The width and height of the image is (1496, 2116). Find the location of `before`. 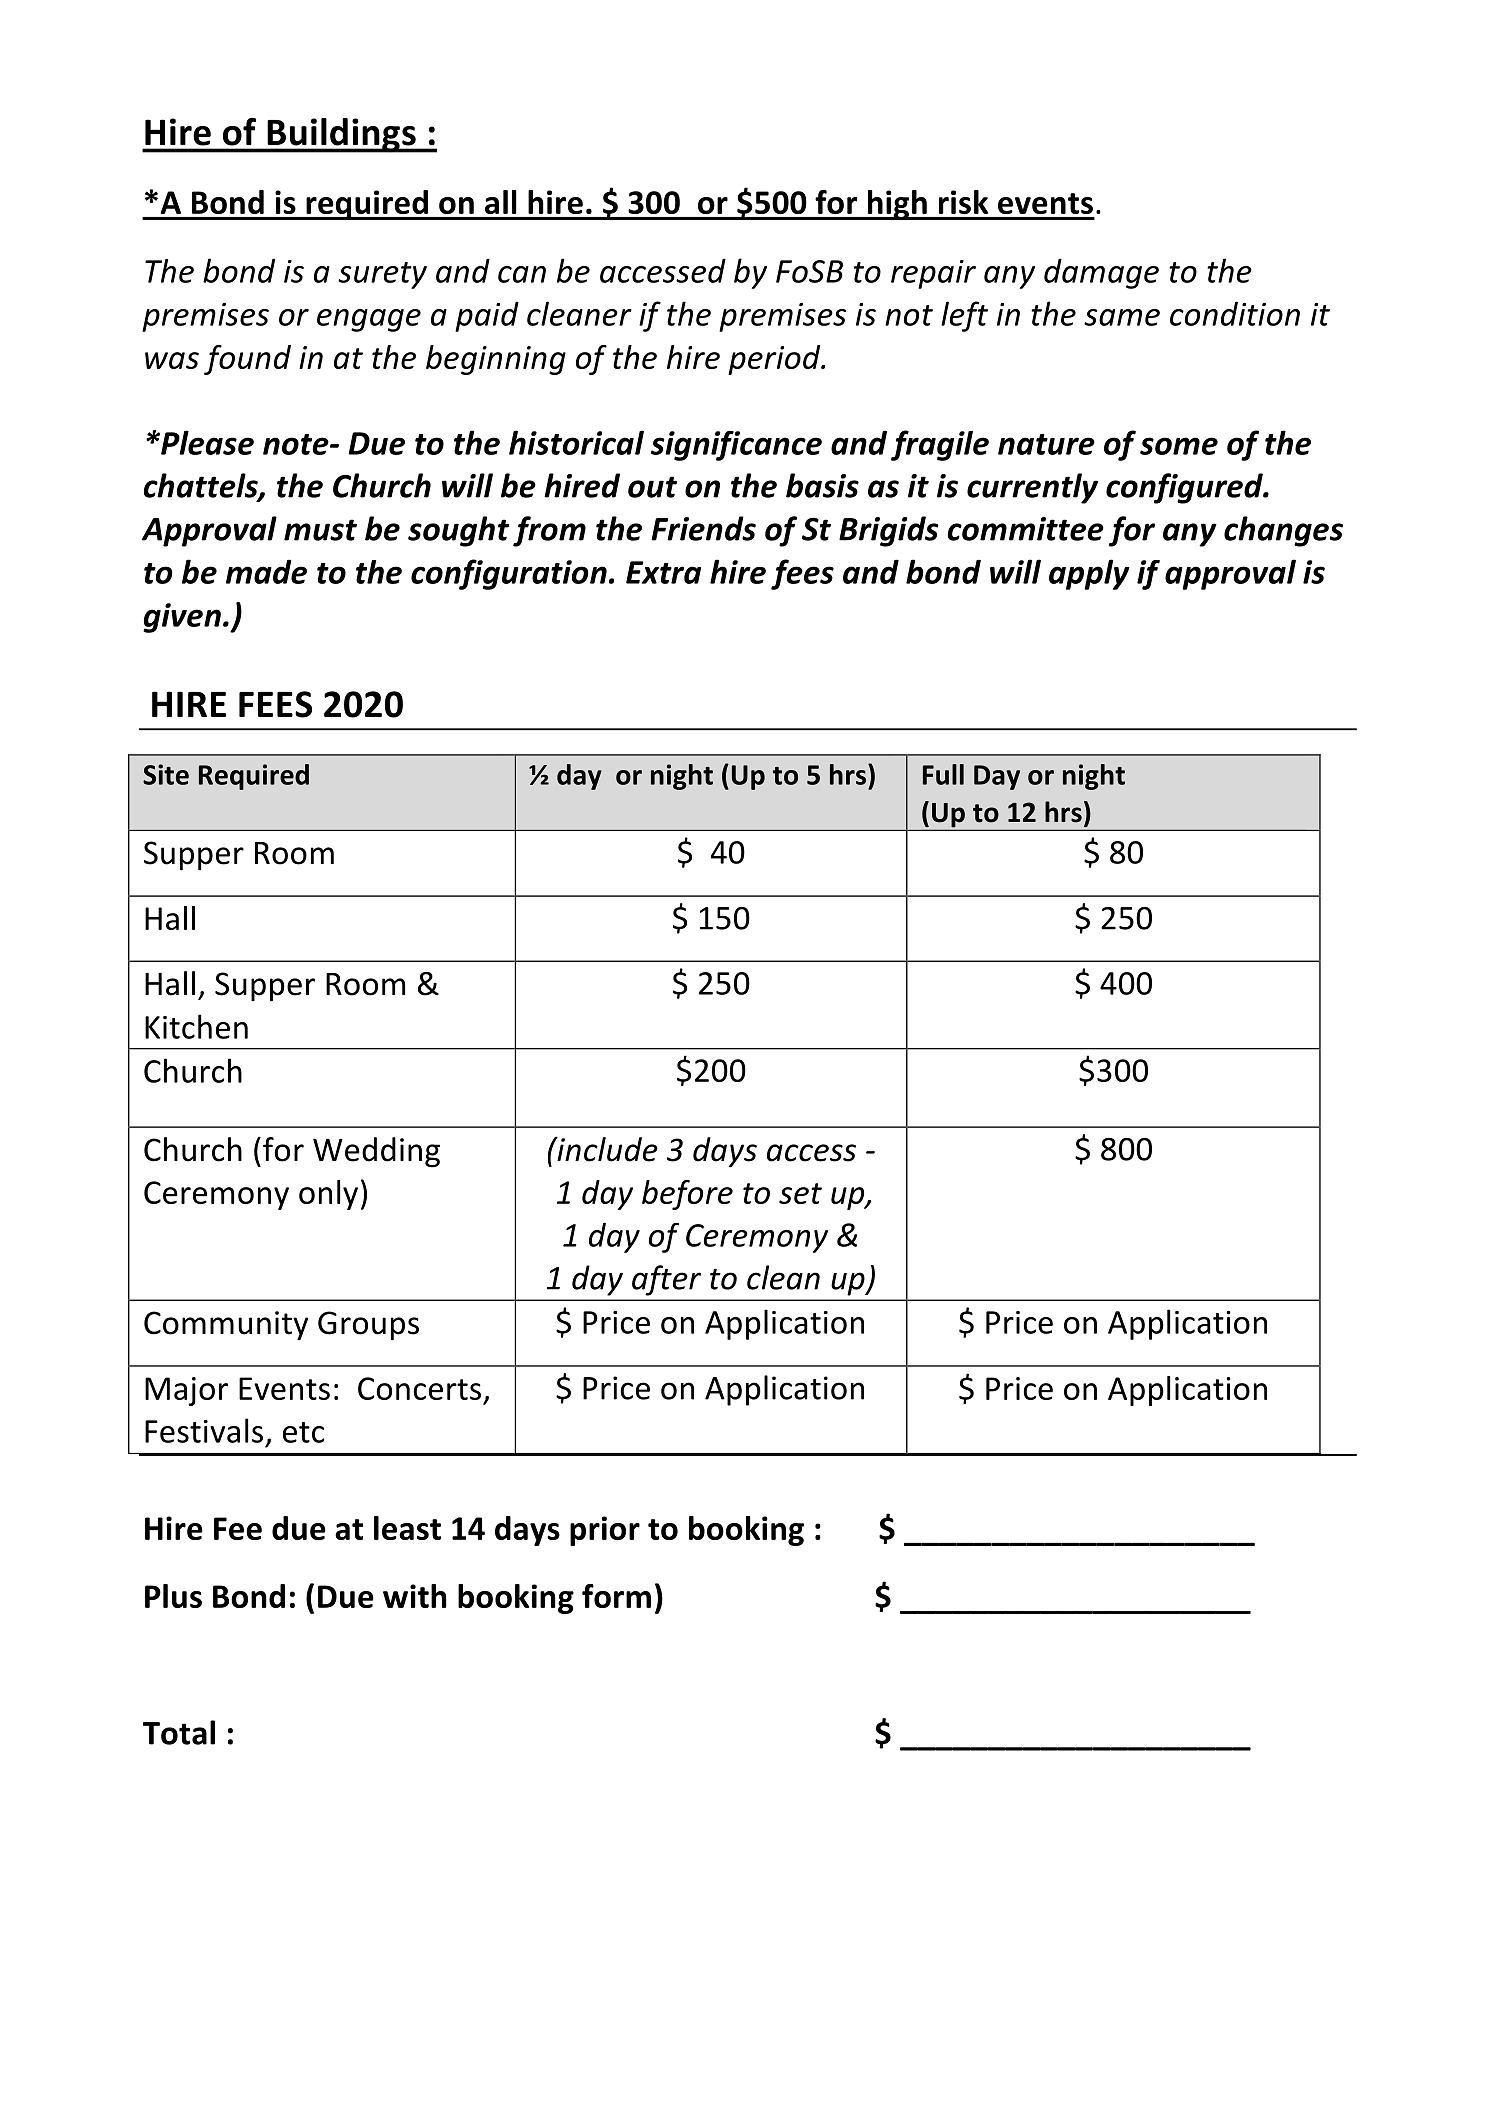

before is located at coordinates (687, 1195).
